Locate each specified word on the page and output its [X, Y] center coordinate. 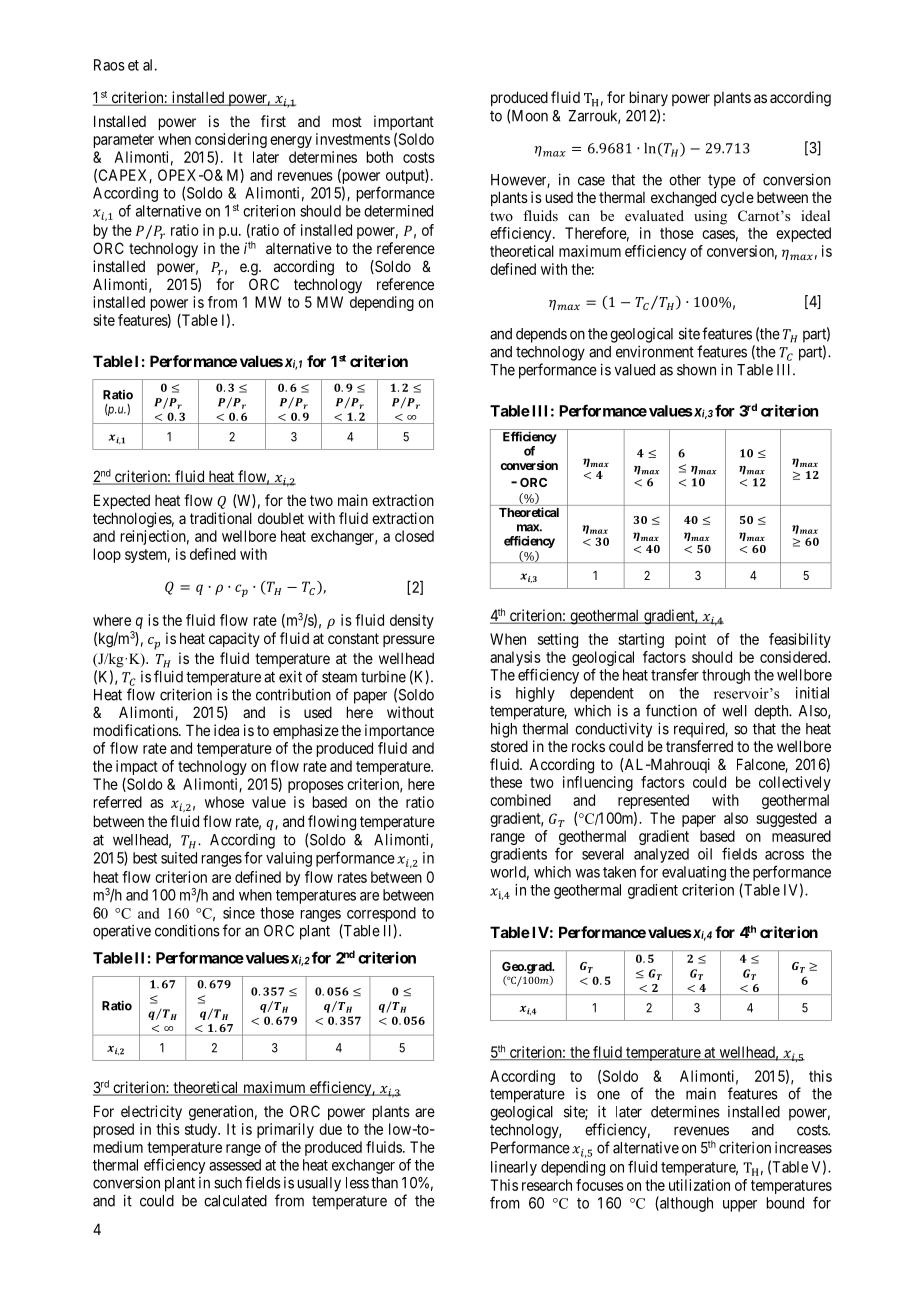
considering [231, 140]
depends [541, 335]
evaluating [694, 873]
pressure [409, 641]
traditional [221, 518]
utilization [699, 1185]
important [404, 122]
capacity [234, 639]
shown [696, 370]
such [228, 1183]
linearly [514, 1168]
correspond [381, 914]
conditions [187, 930]
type [722, 182]
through [726, 676]
